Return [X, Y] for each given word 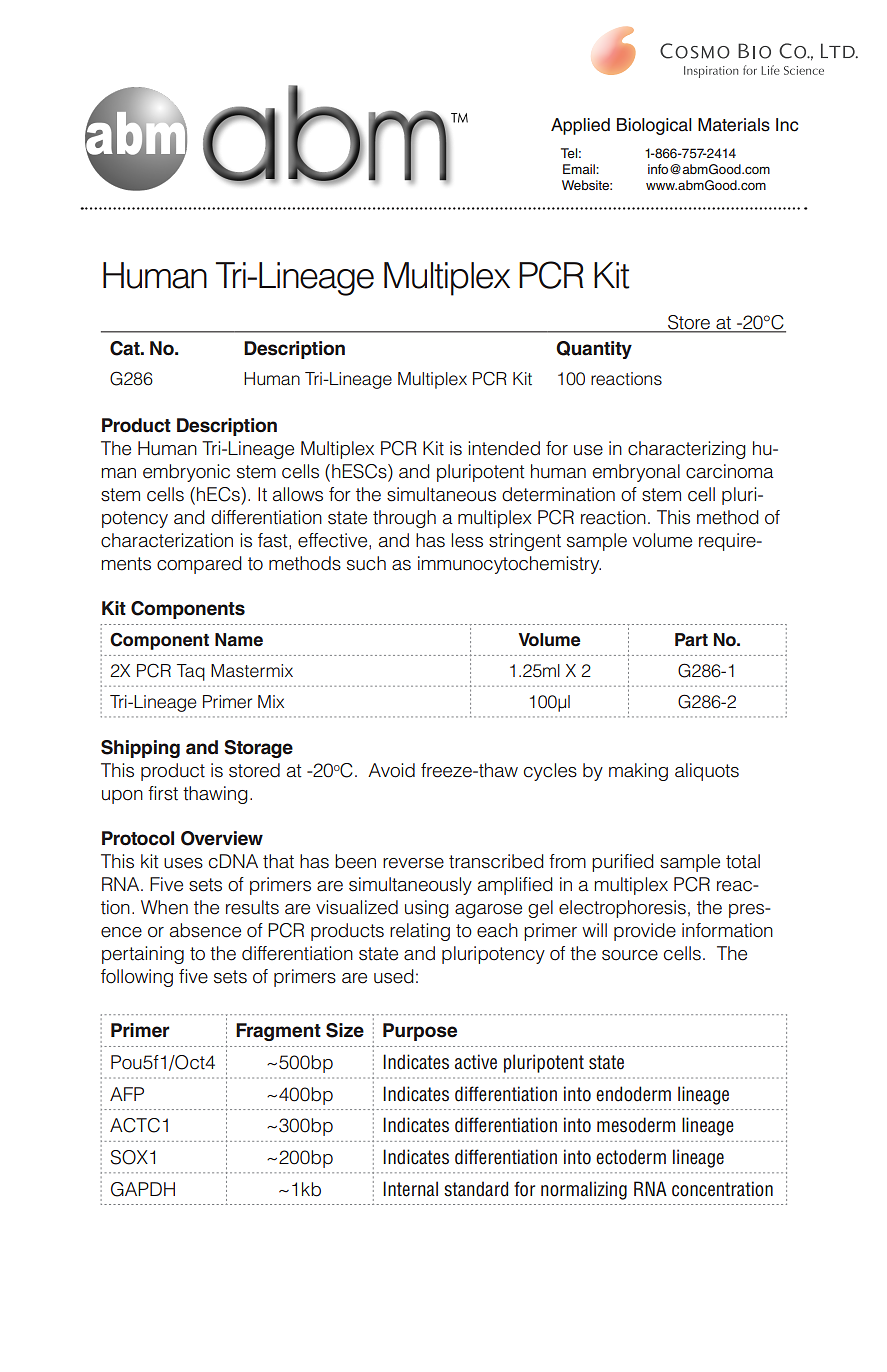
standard [476, 1189]
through [404, 519]
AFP [127, 1094]
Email [580, 169]
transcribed [496, 861]
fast [274, 540]
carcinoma [730, 471]
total [743, 861]
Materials [734, 125]
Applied [580, 126]
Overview [222, 838]
